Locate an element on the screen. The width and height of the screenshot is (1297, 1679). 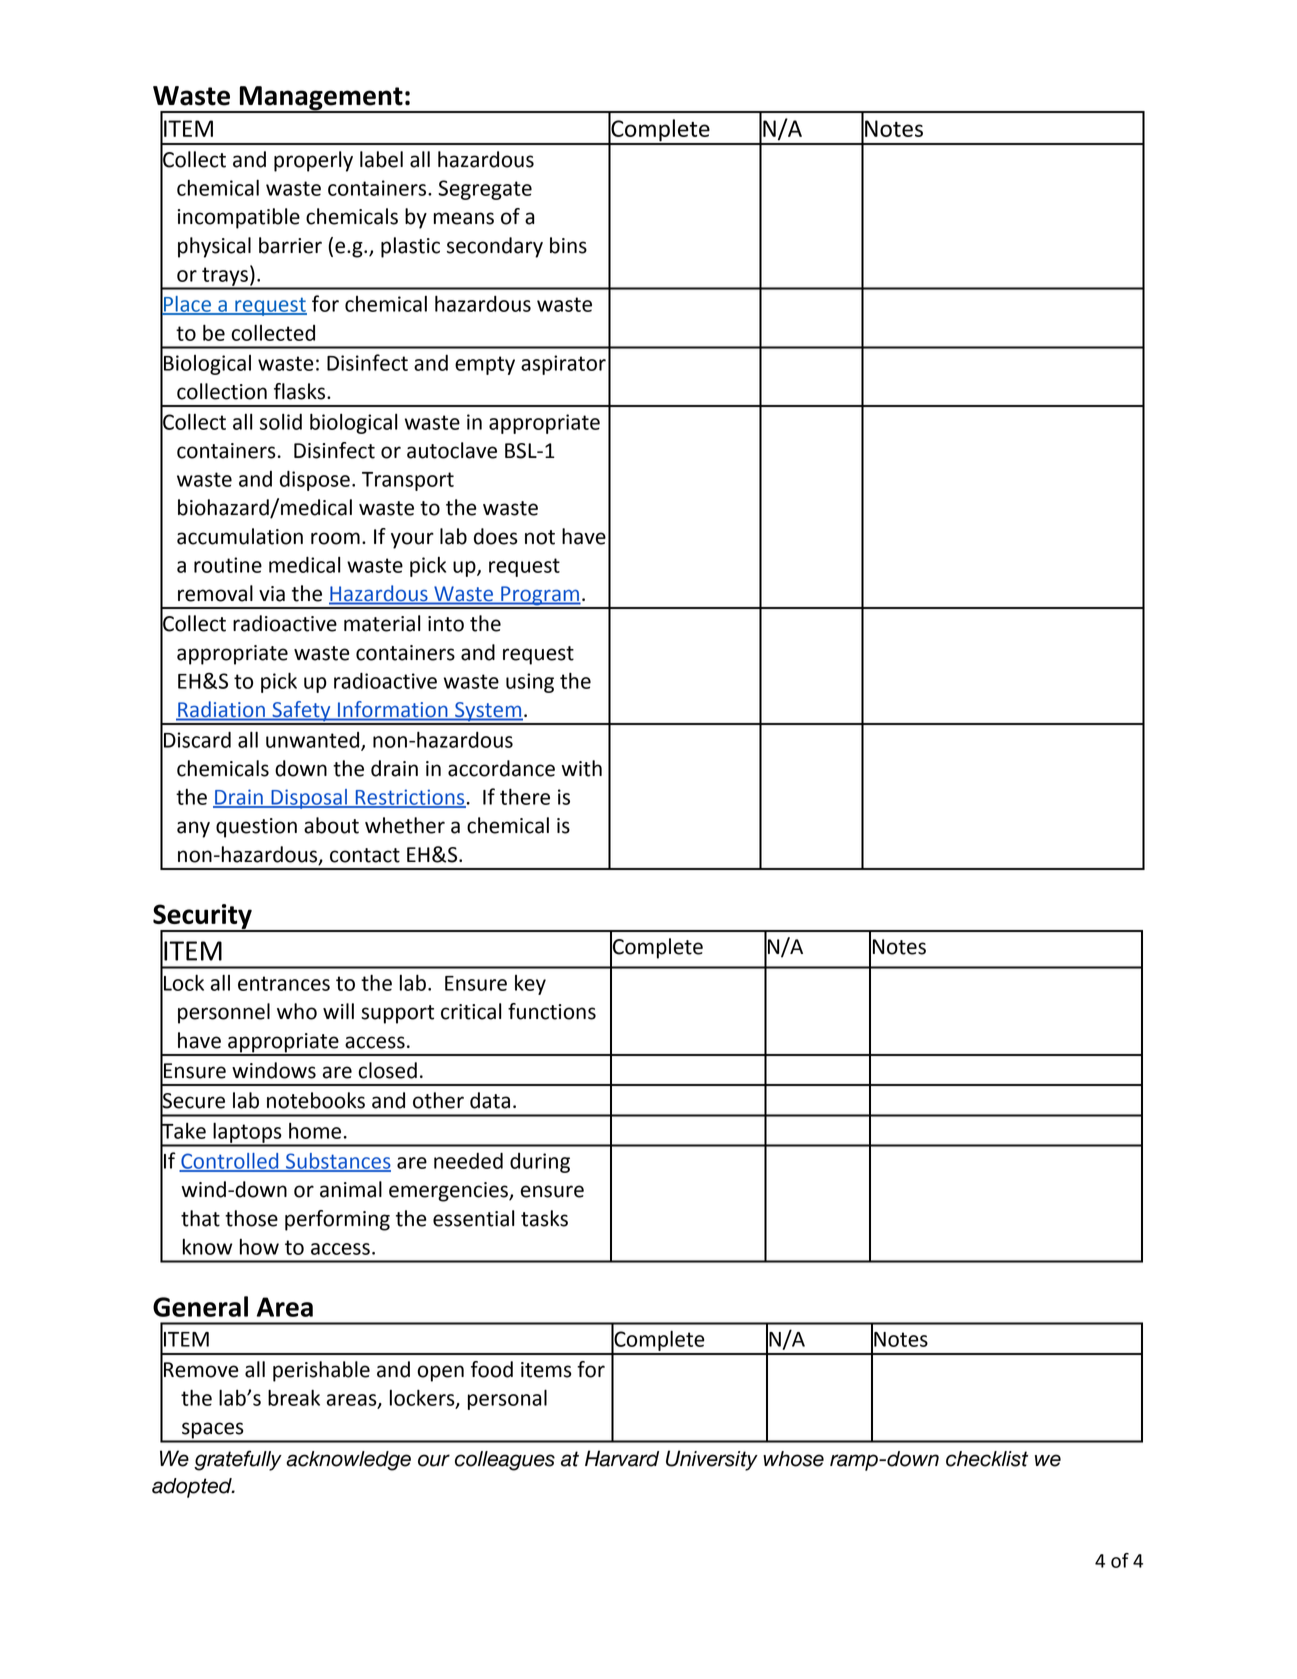
does is located at coordinates (495, 536).
